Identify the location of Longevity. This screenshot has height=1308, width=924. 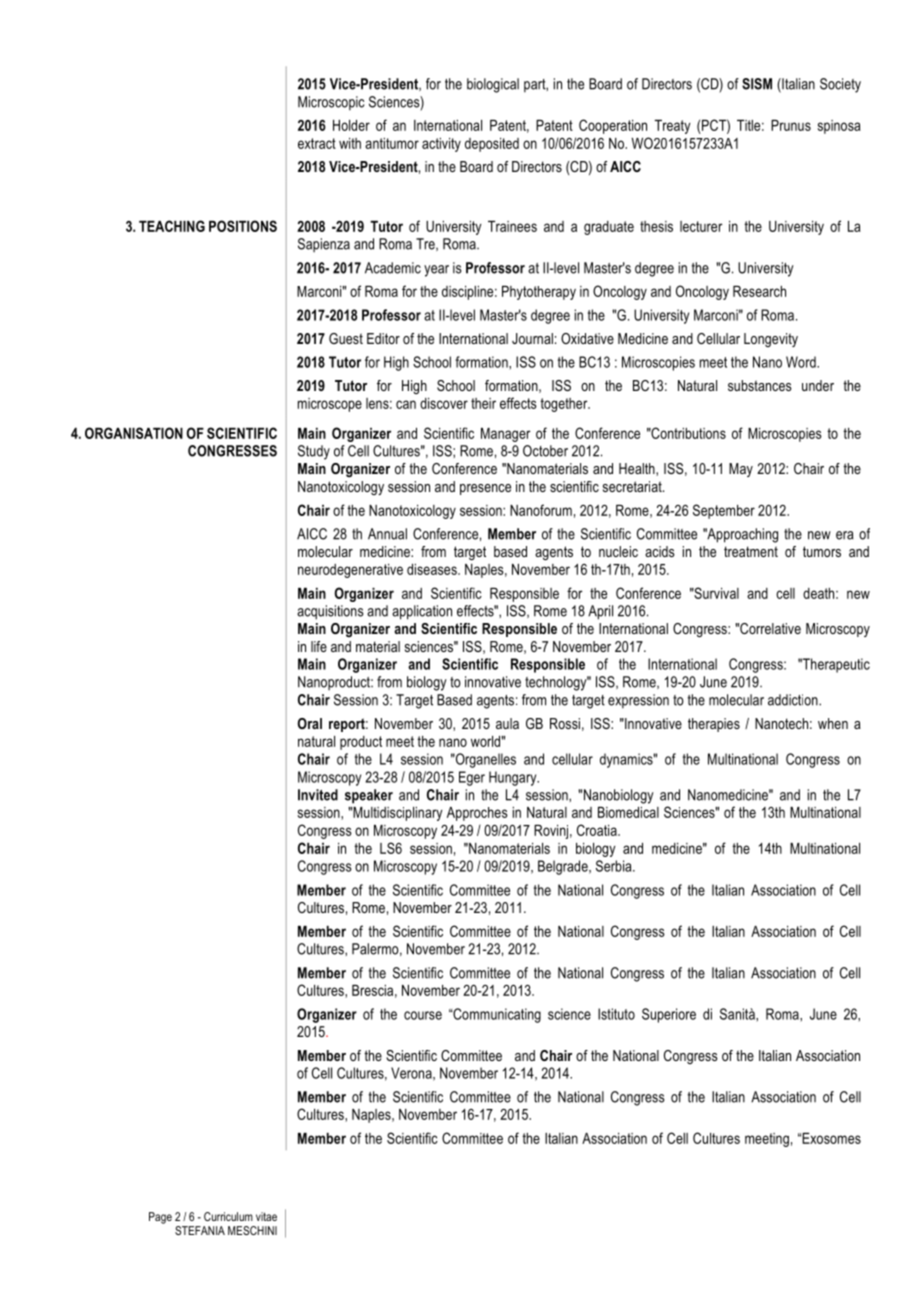
(771, 340).
